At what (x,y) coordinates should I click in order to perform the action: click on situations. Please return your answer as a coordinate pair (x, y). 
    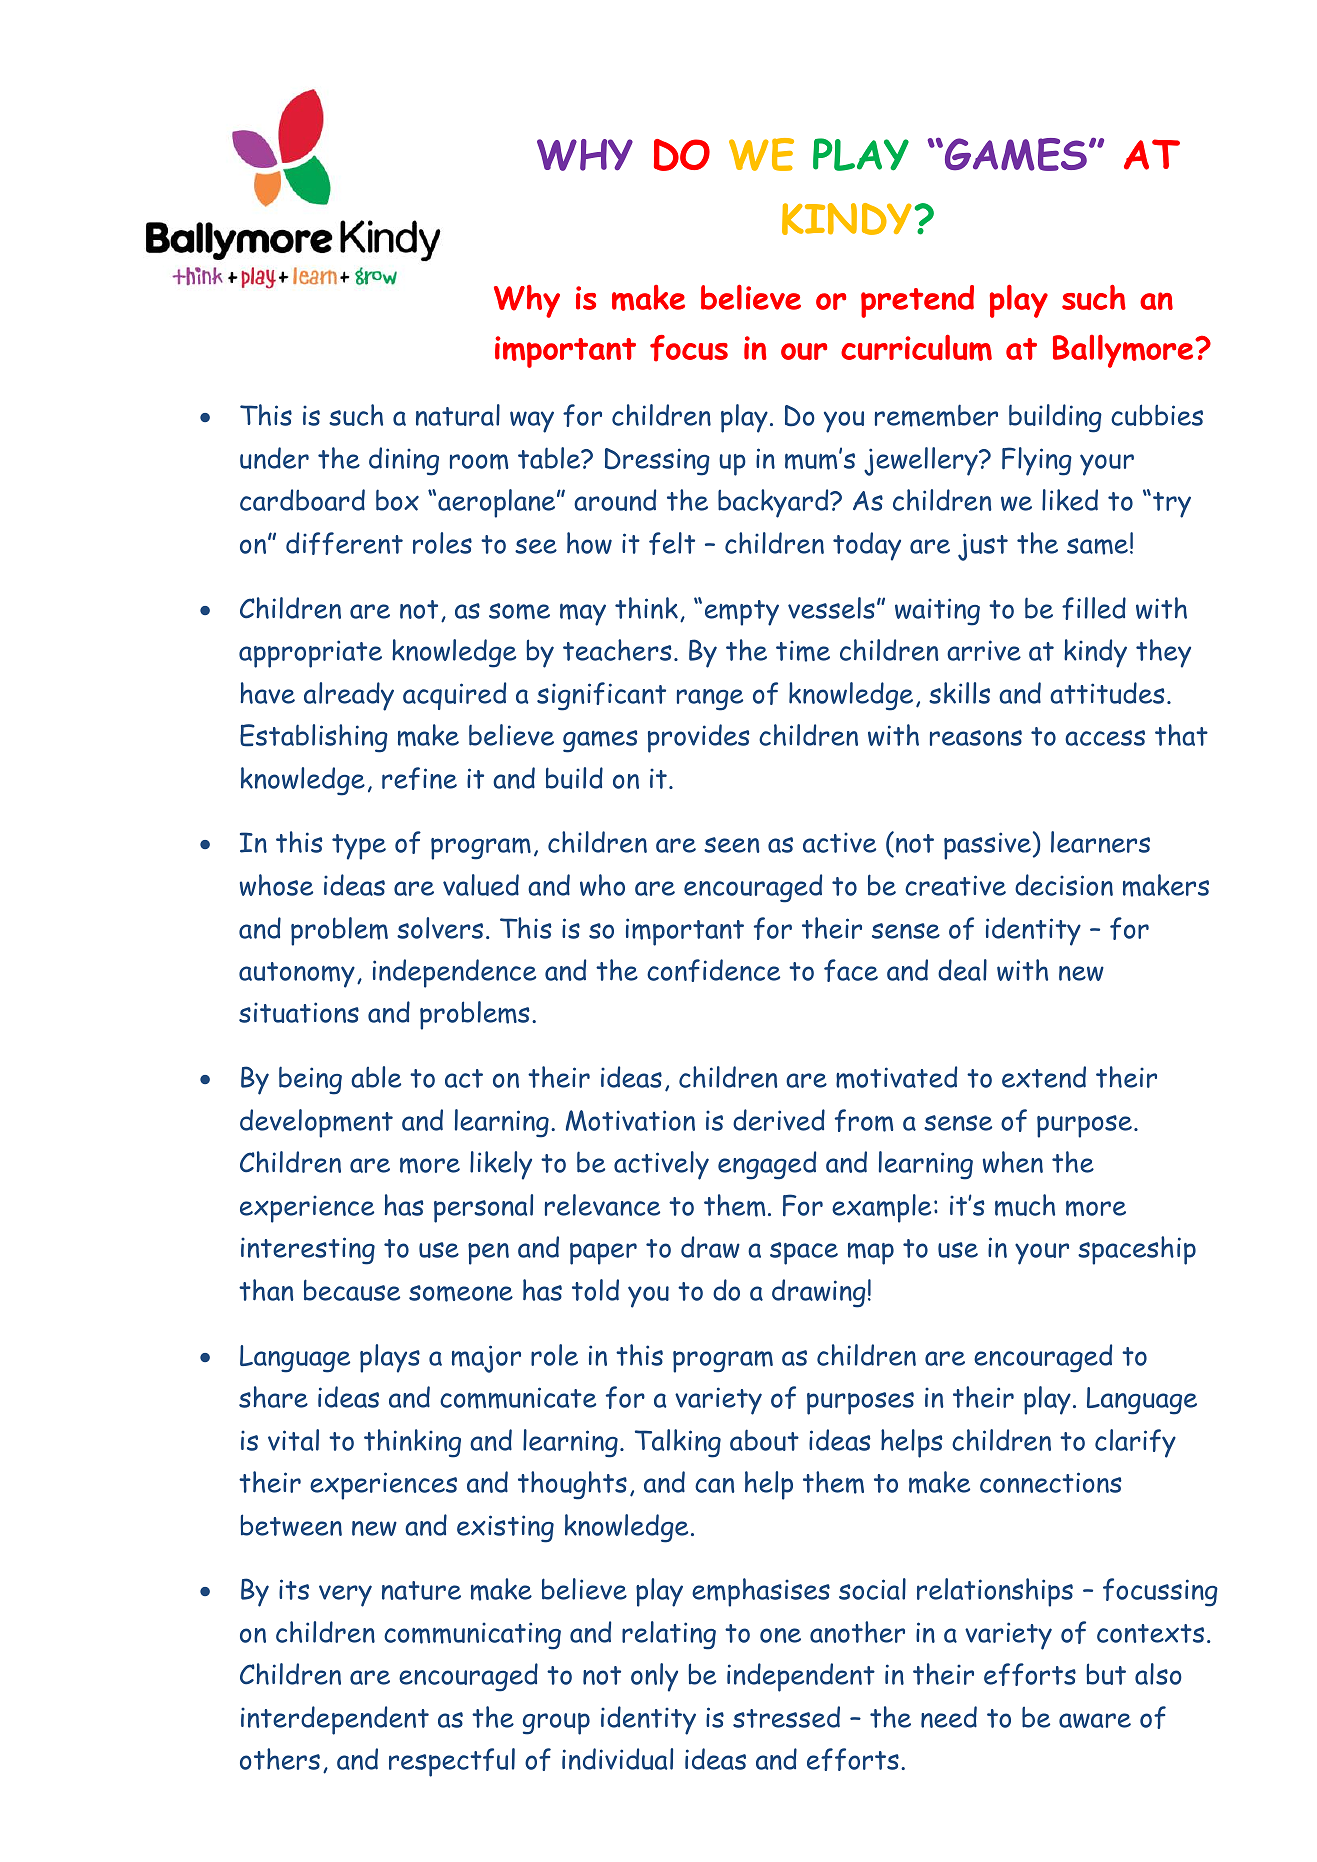
    Looking at the image, I should click on (299, 1012).
